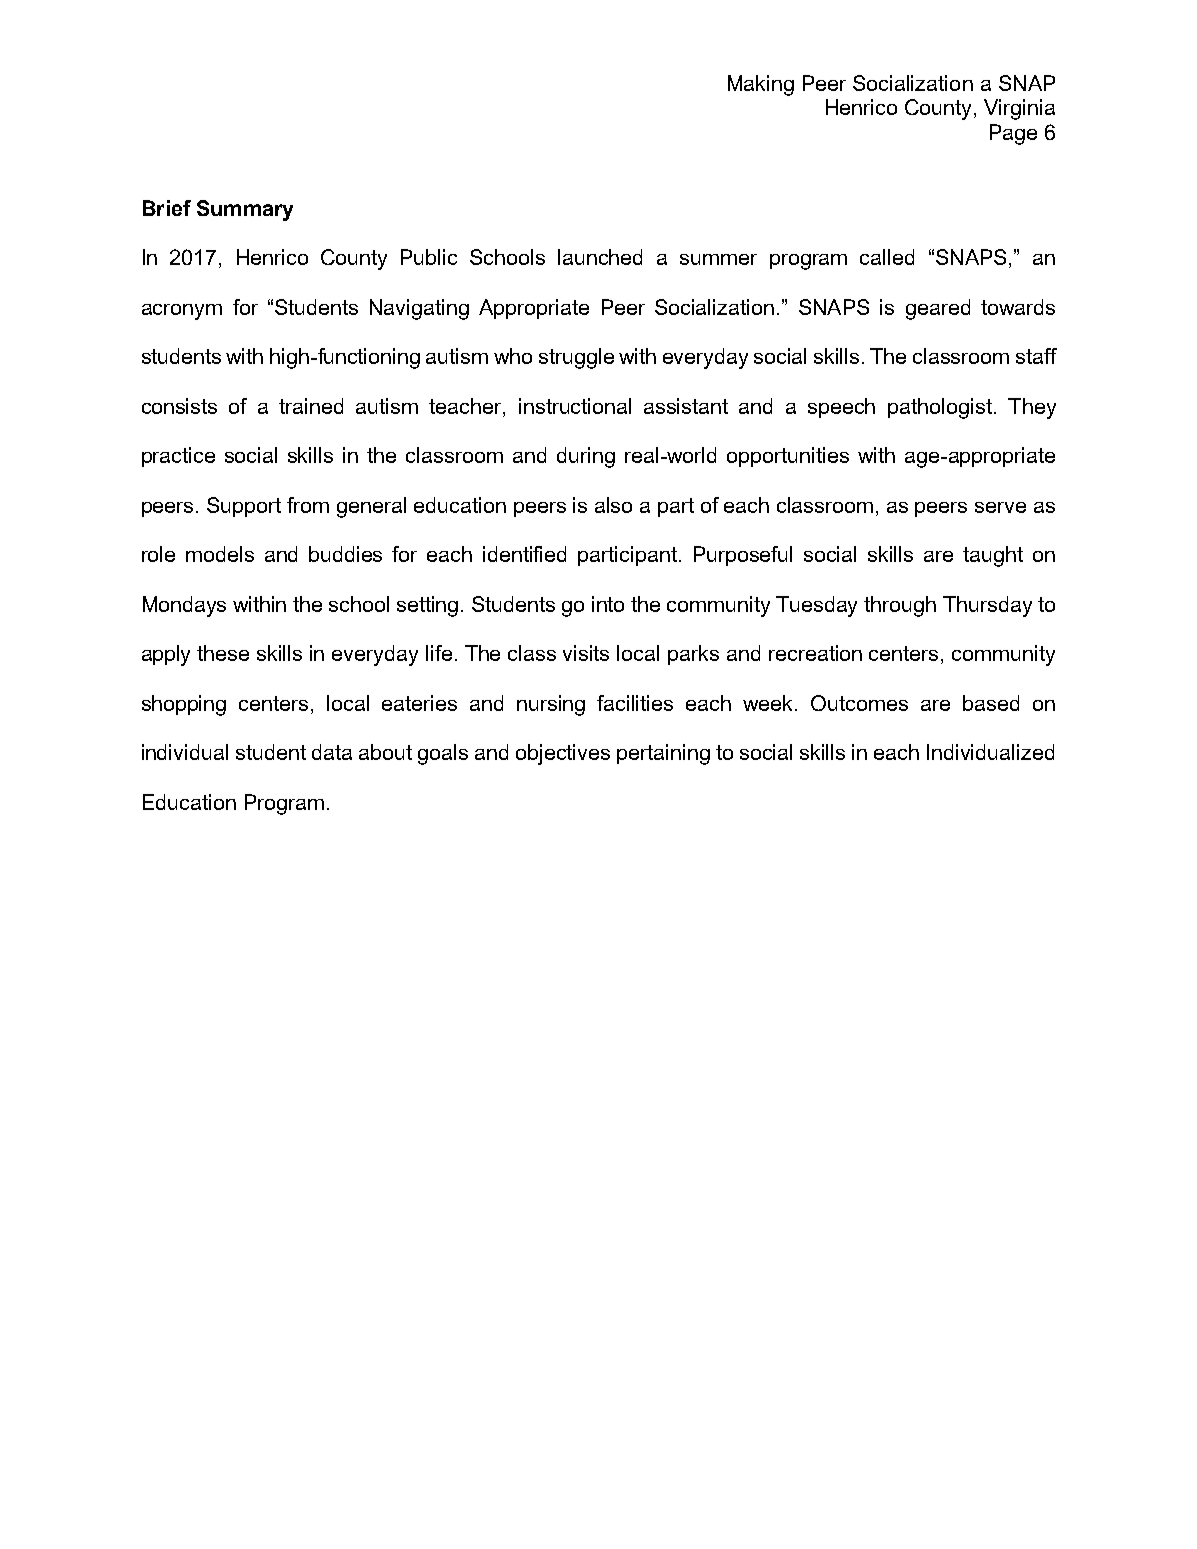 Image resolution: width=1197 pixels, height=1549 pixels. What do you see at coordinates (332, 752) in the screenshot?
I see `data` at bounding box center [332, 752].
